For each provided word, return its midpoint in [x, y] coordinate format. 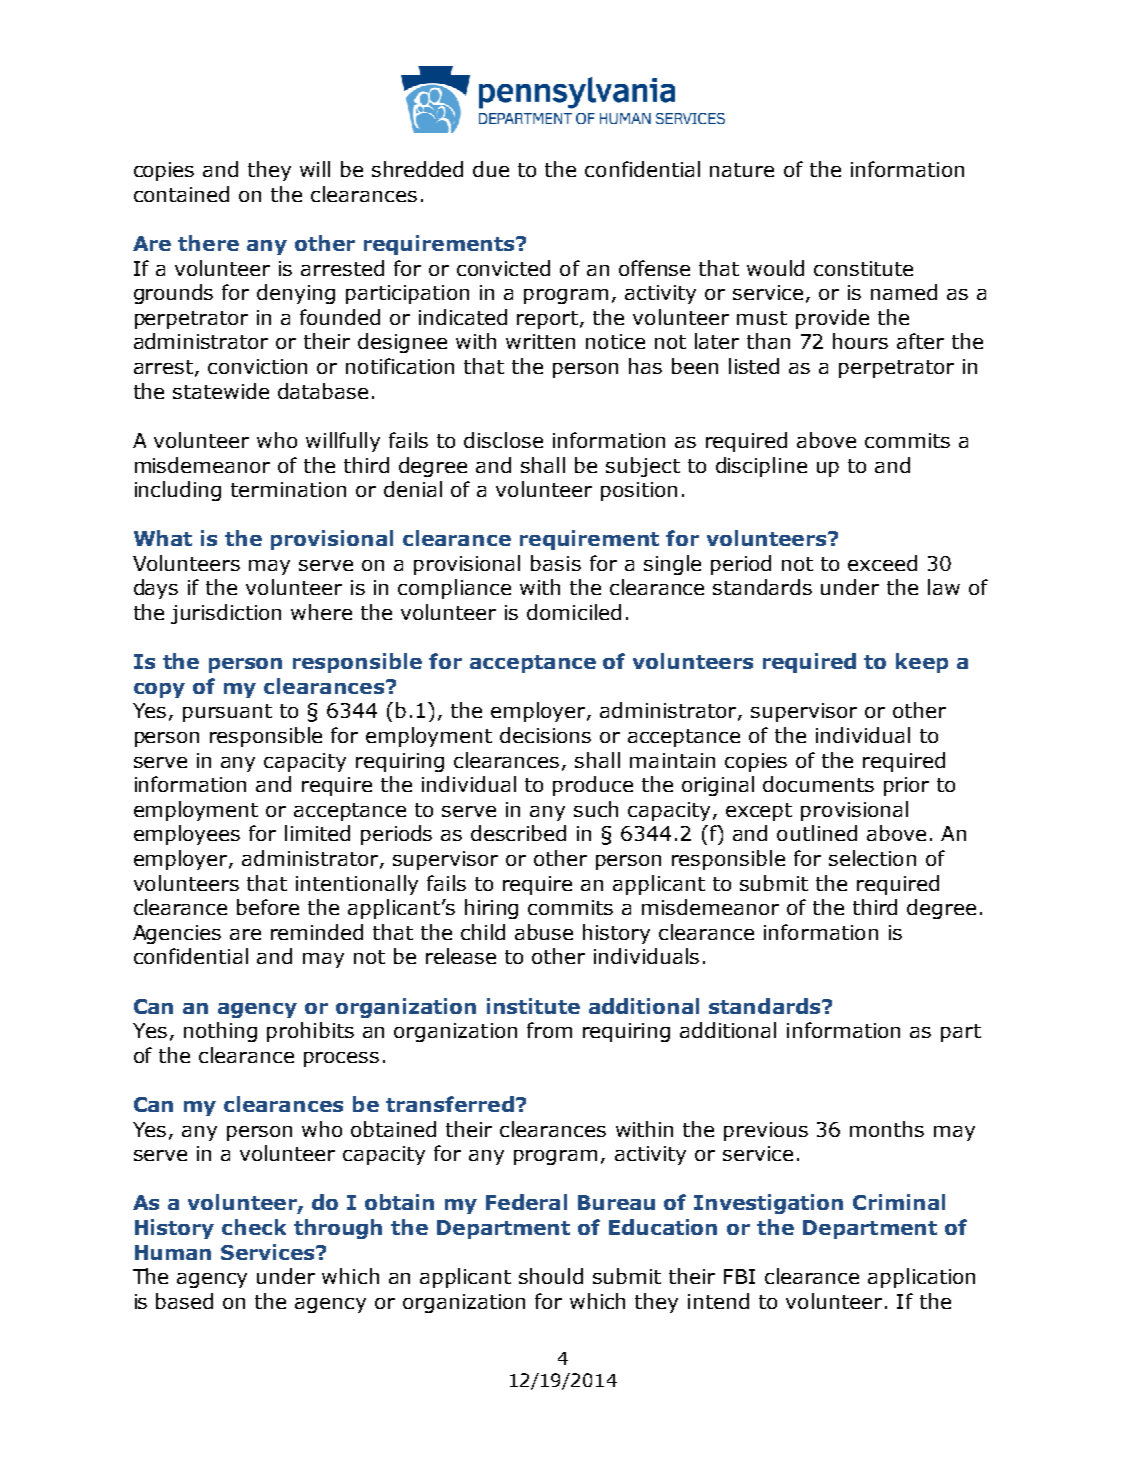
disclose [503, 440]
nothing [220, 1032]
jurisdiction [226, 614]
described [518, 833]
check [254, 1227]
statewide [221, 391]
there [208, 243]
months [887, 1129]
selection [872, 858]
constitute [863, 268]
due [491, 169]
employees [187, 835]
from [549, 1030]
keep [922, 663]
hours [860, 341]
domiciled [574, 612]
